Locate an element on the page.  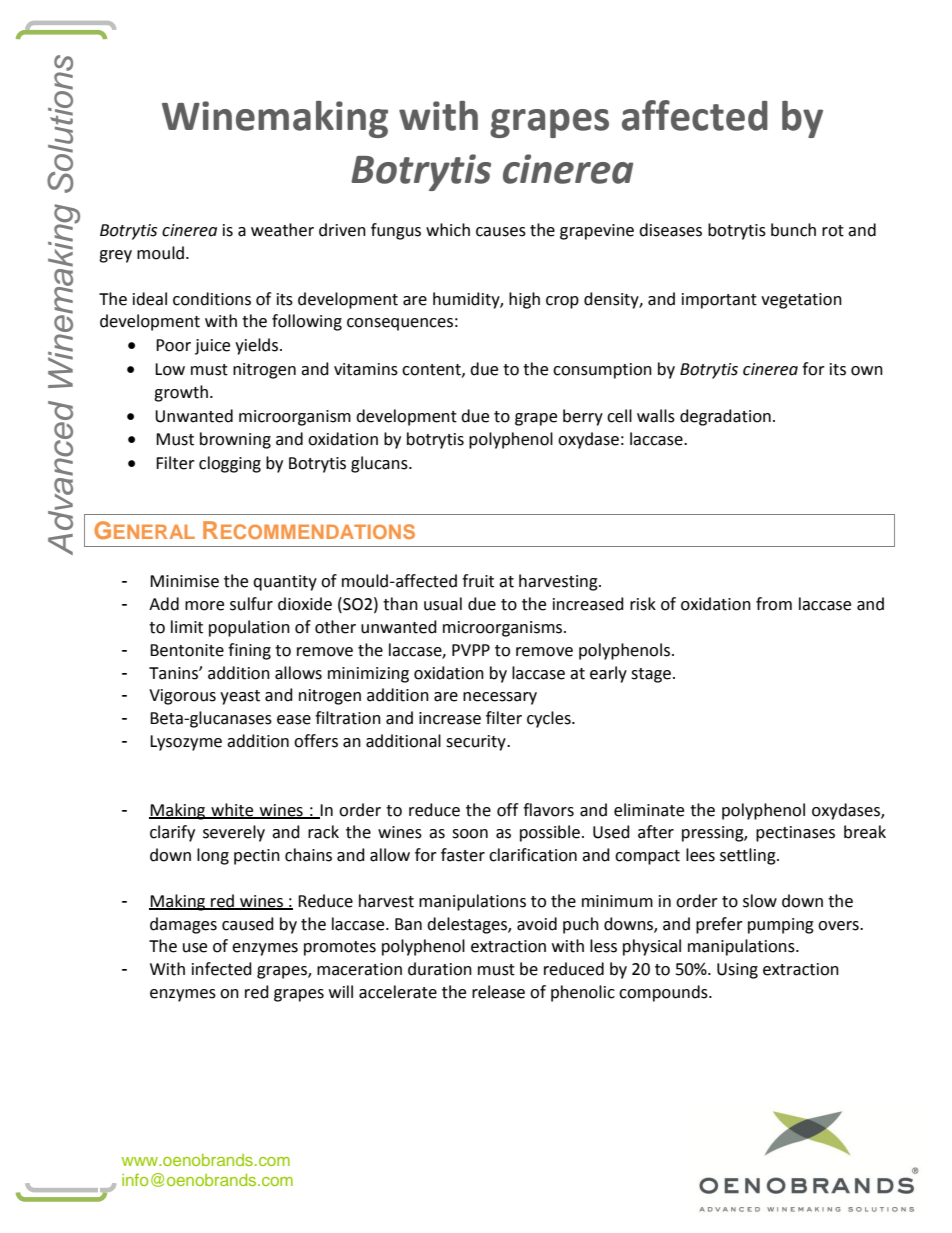
break is located at coordinates (865, 832).
